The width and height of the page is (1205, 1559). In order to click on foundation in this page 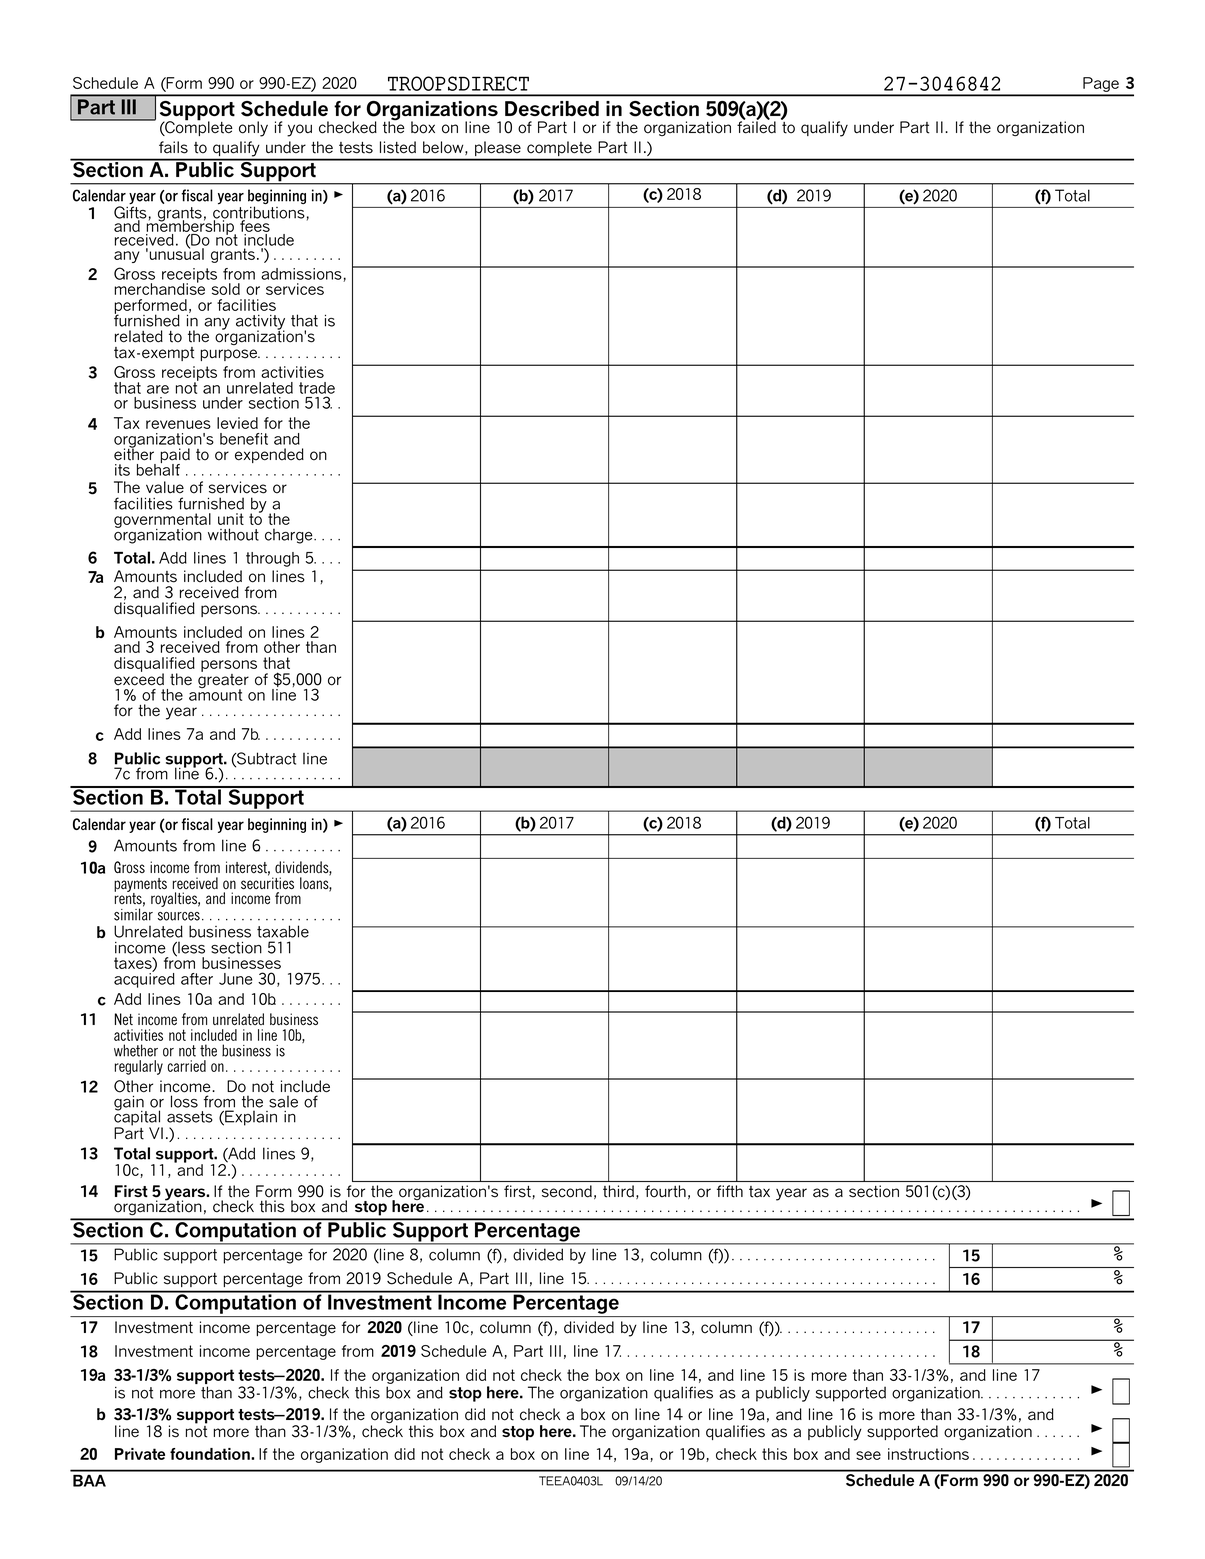, I will do `click(211, 1454)`.
